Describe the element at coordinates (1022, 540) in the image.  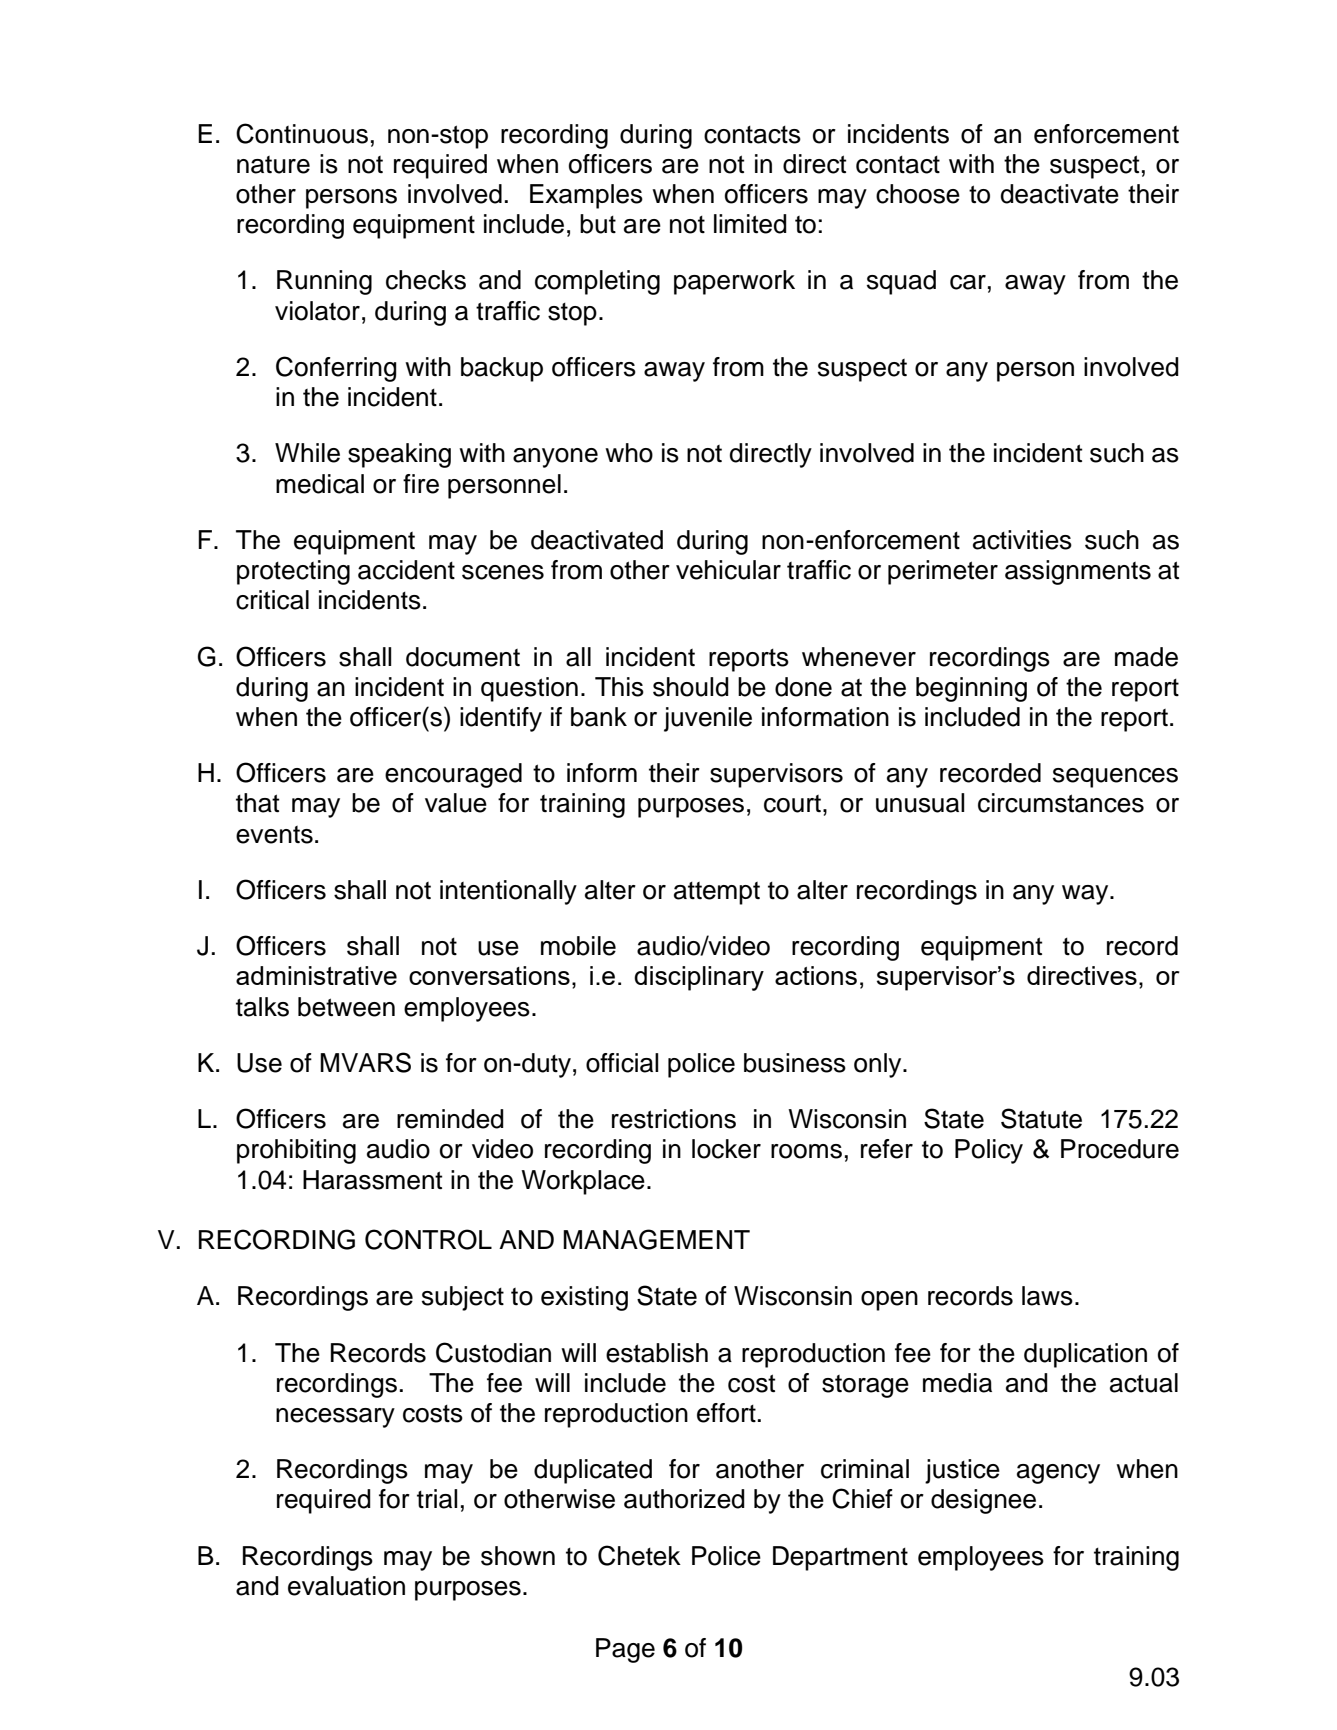
I see `activities` at that location.
